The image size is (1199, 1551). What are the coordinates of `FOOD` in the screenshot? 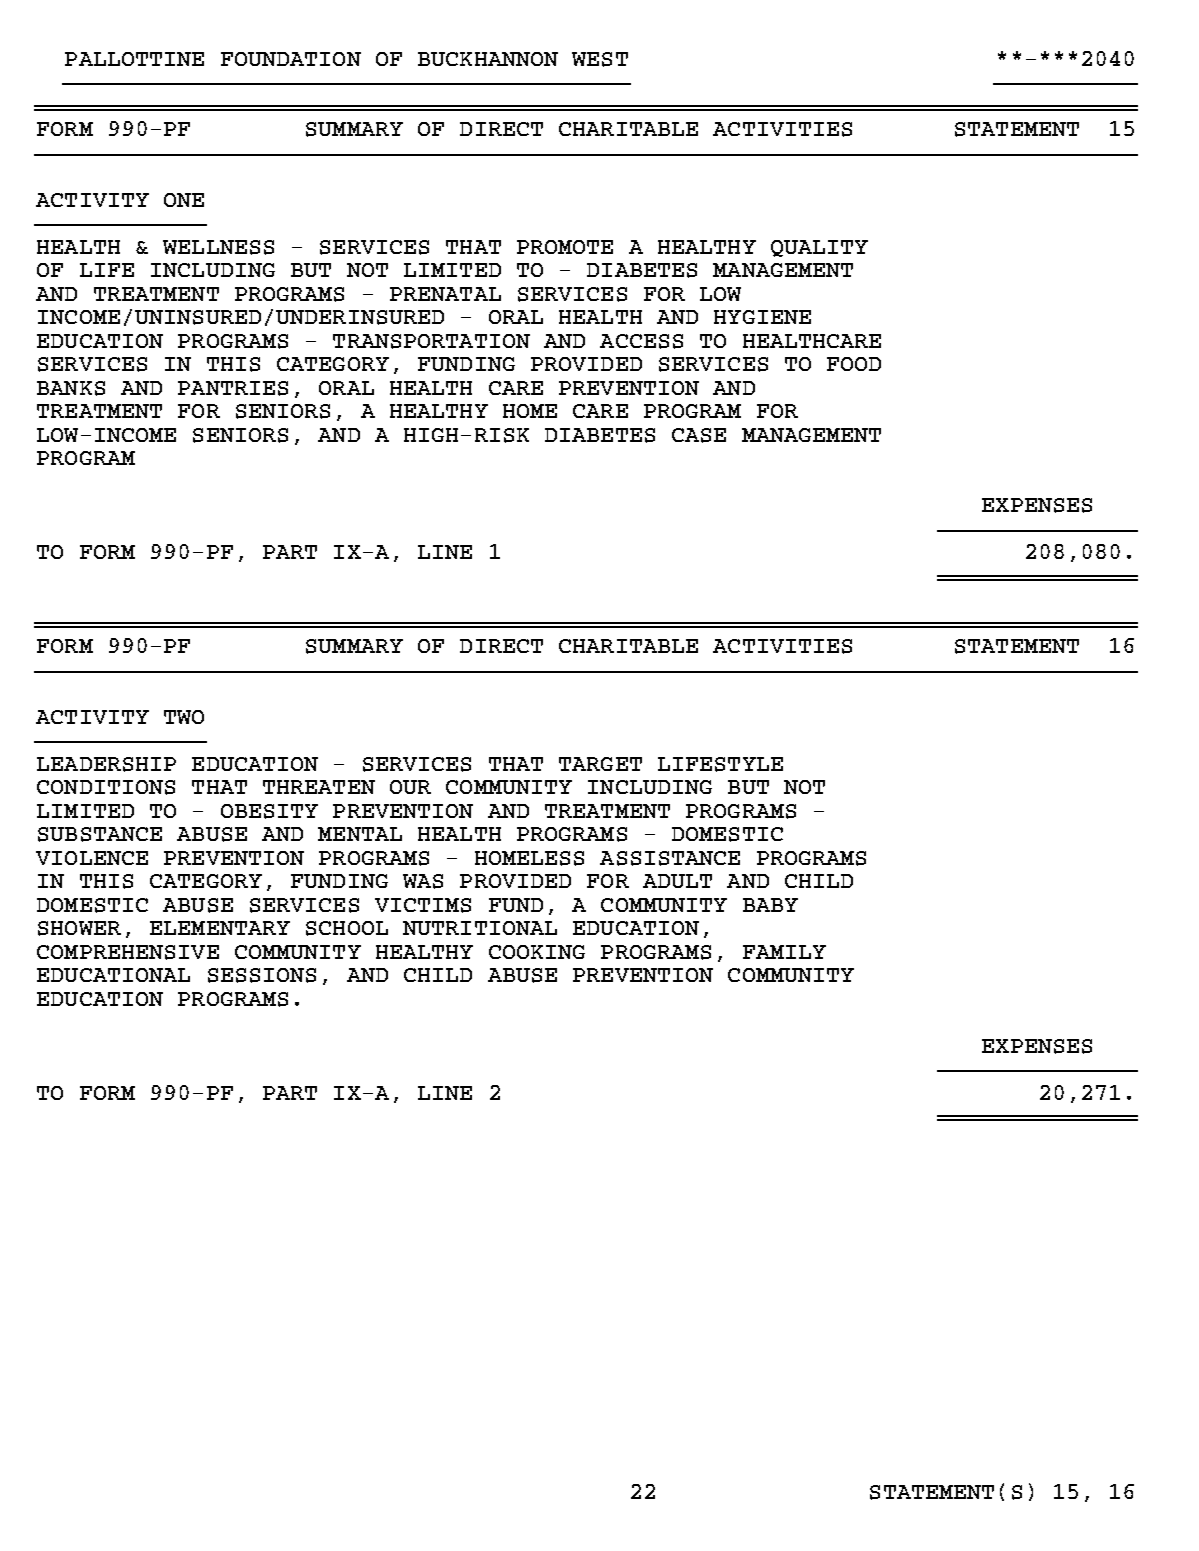 It's located at (854, 364).
